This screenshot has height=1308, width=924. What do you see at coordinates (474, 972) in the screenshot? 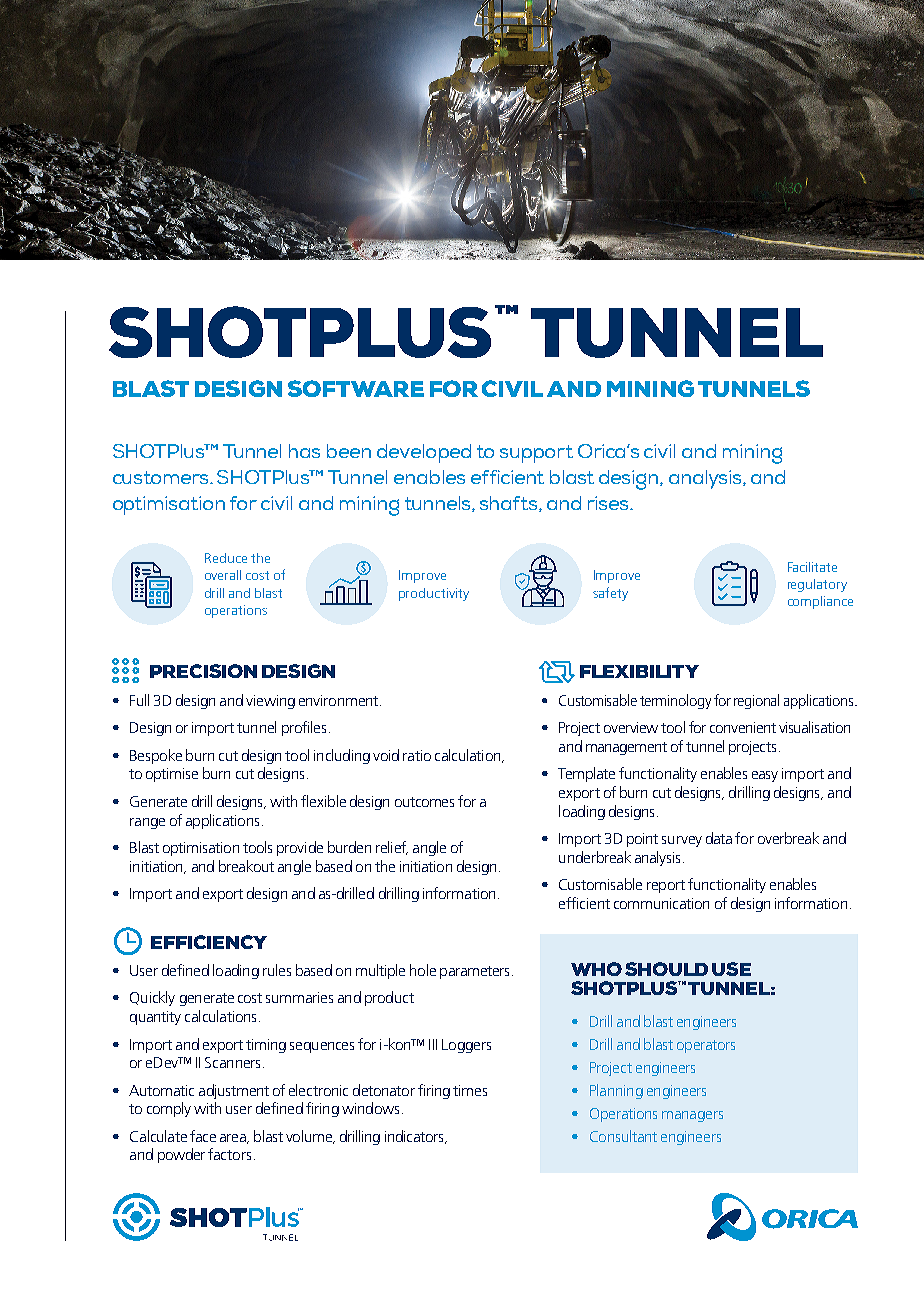
I see `parameters` at bounding box center [474, 972].
